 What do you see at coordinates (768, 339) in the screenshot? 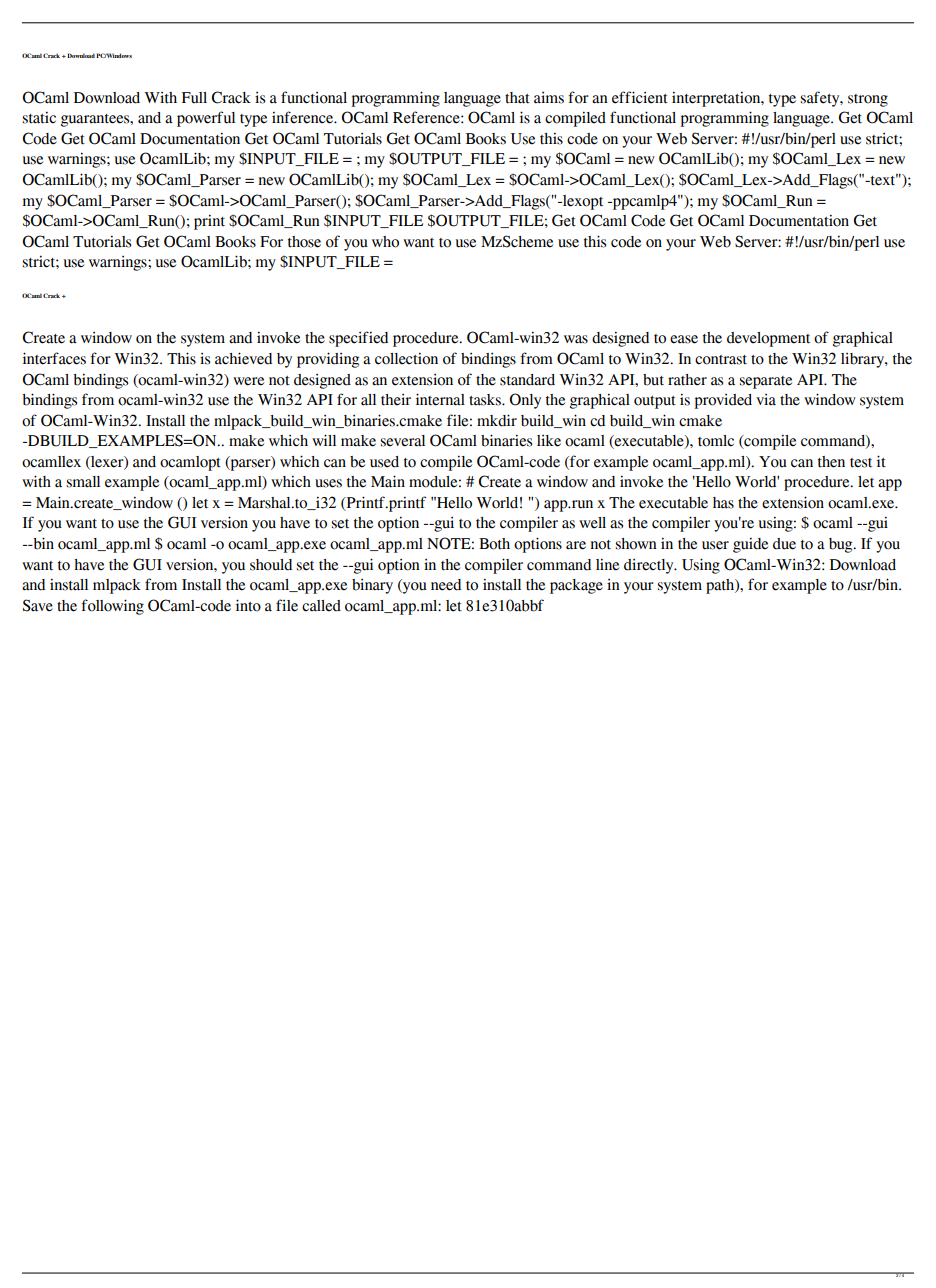
I see `development` at bounding box center [768, 339].
